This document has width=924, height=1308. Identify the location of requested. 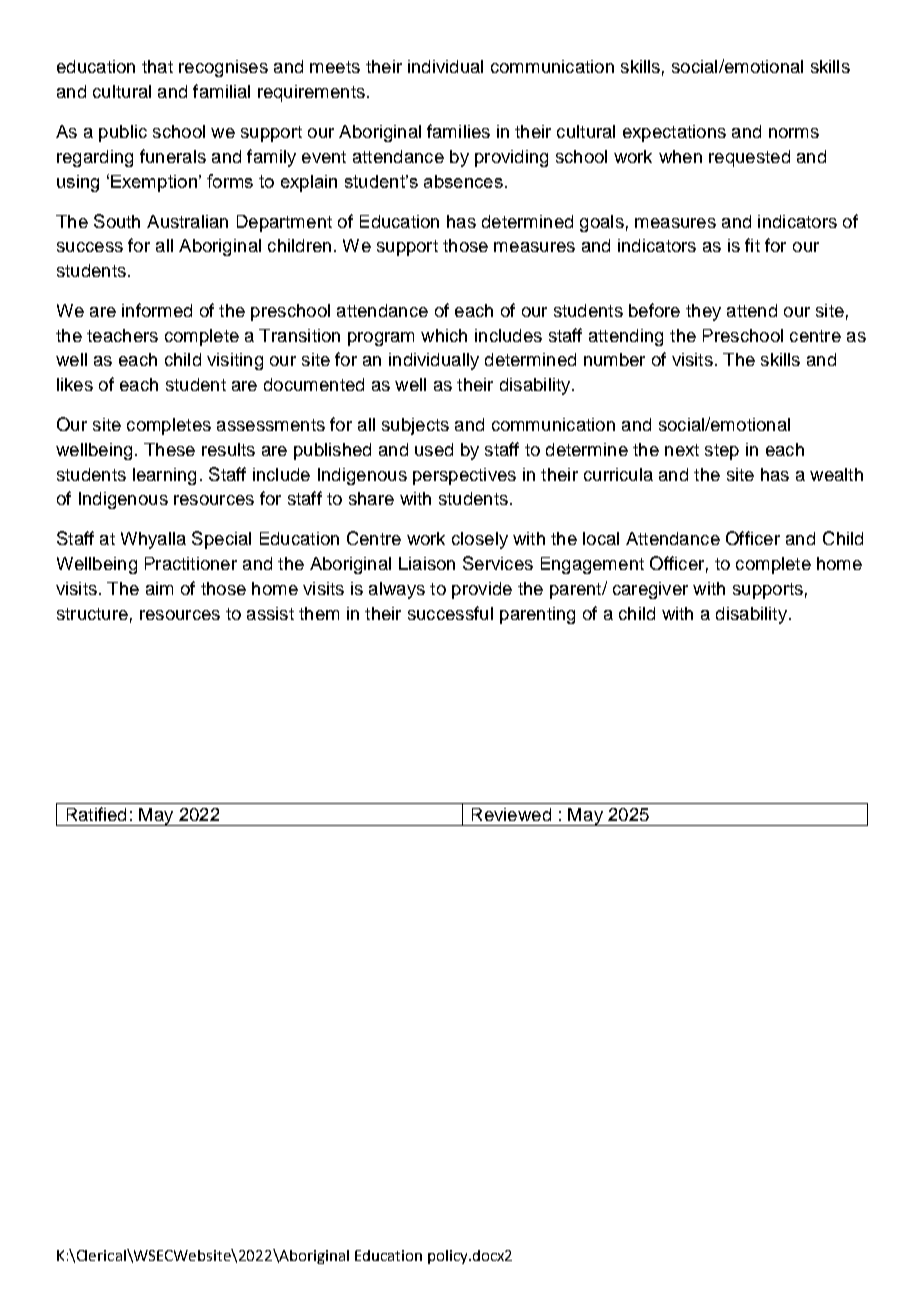
(749, 158).
